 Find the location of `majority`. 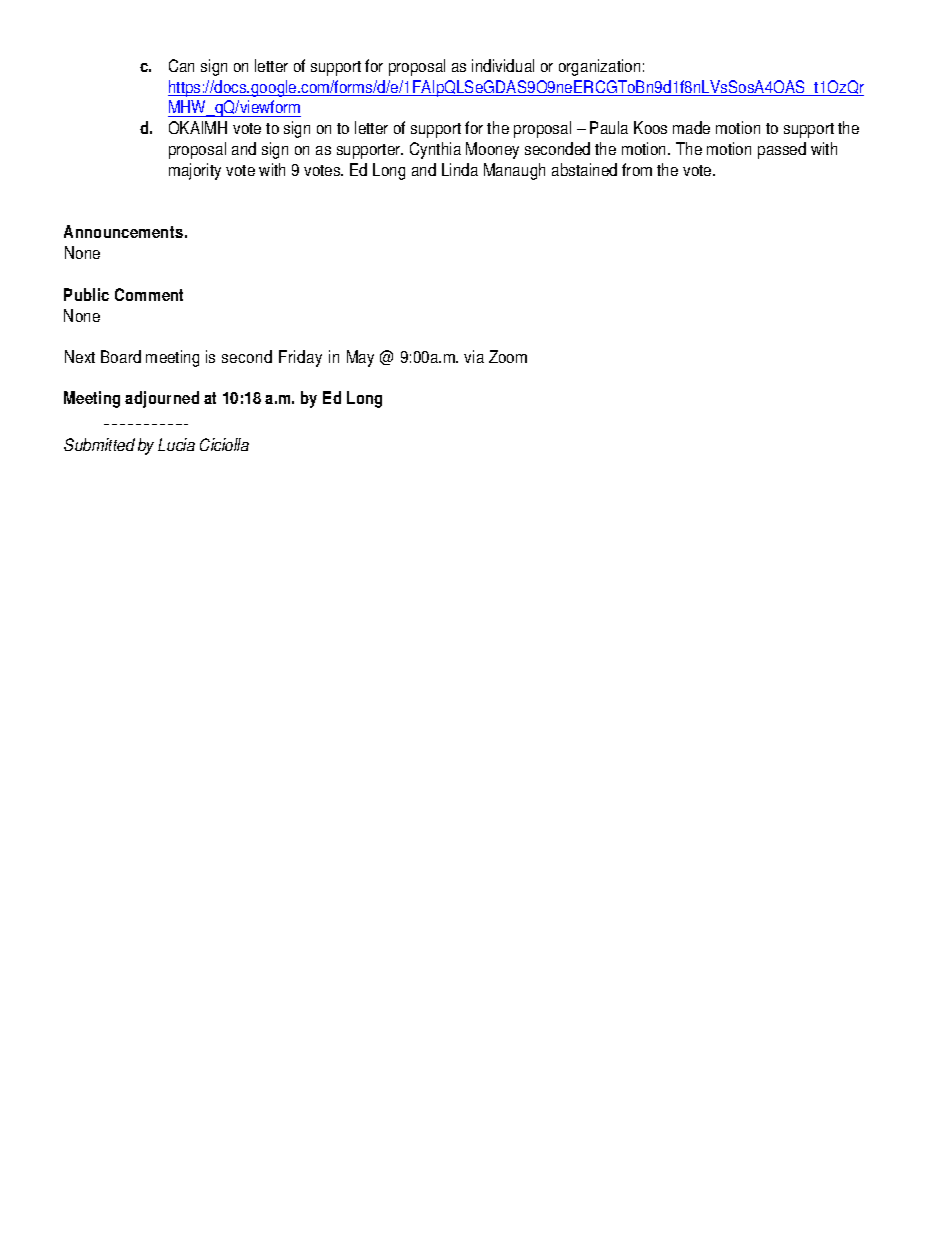

majority is located at coordinates (195, 171).
